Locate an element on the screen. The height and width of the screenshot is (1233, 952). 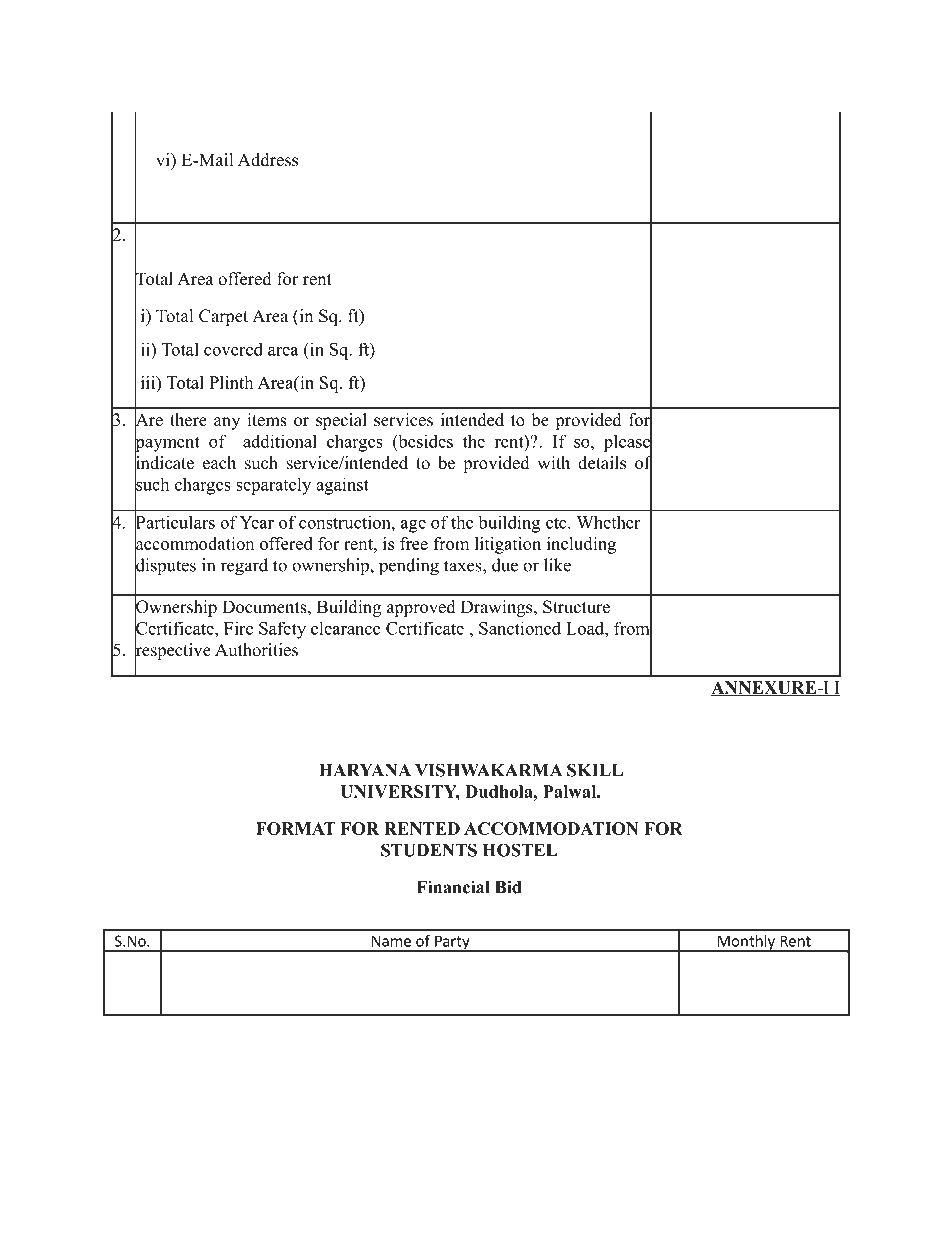
covered is located at coordinates (233, 349).
